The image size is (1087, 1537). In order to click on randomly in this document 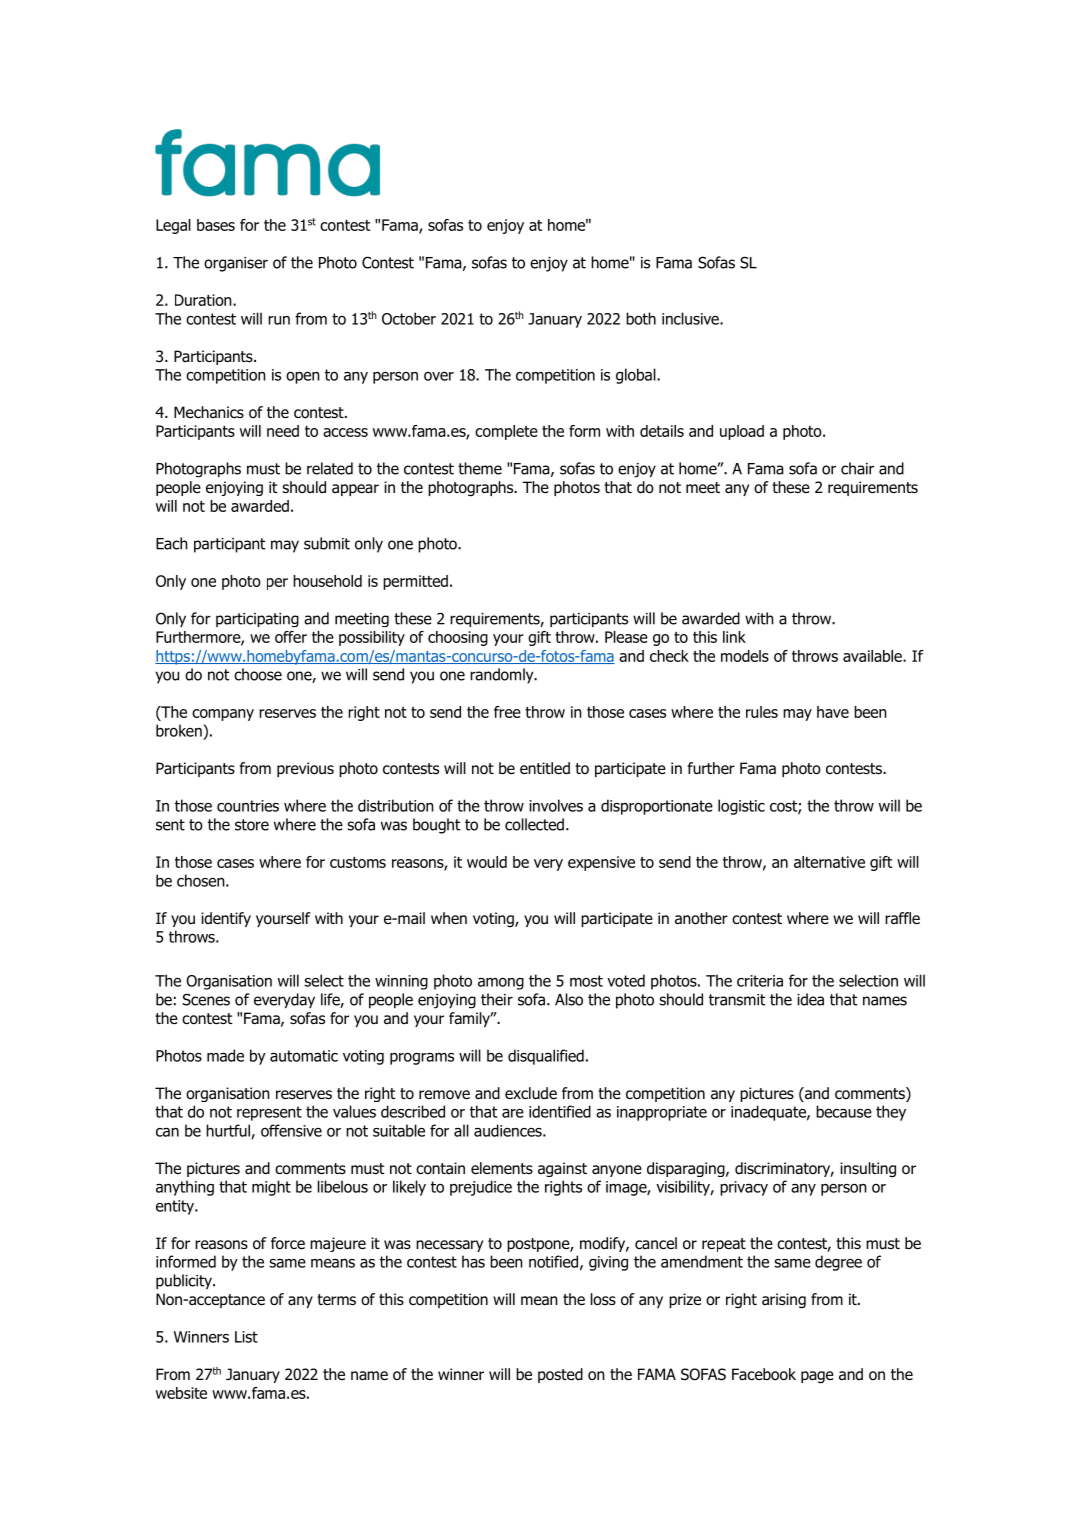, I will do `click(503, 676)`.
